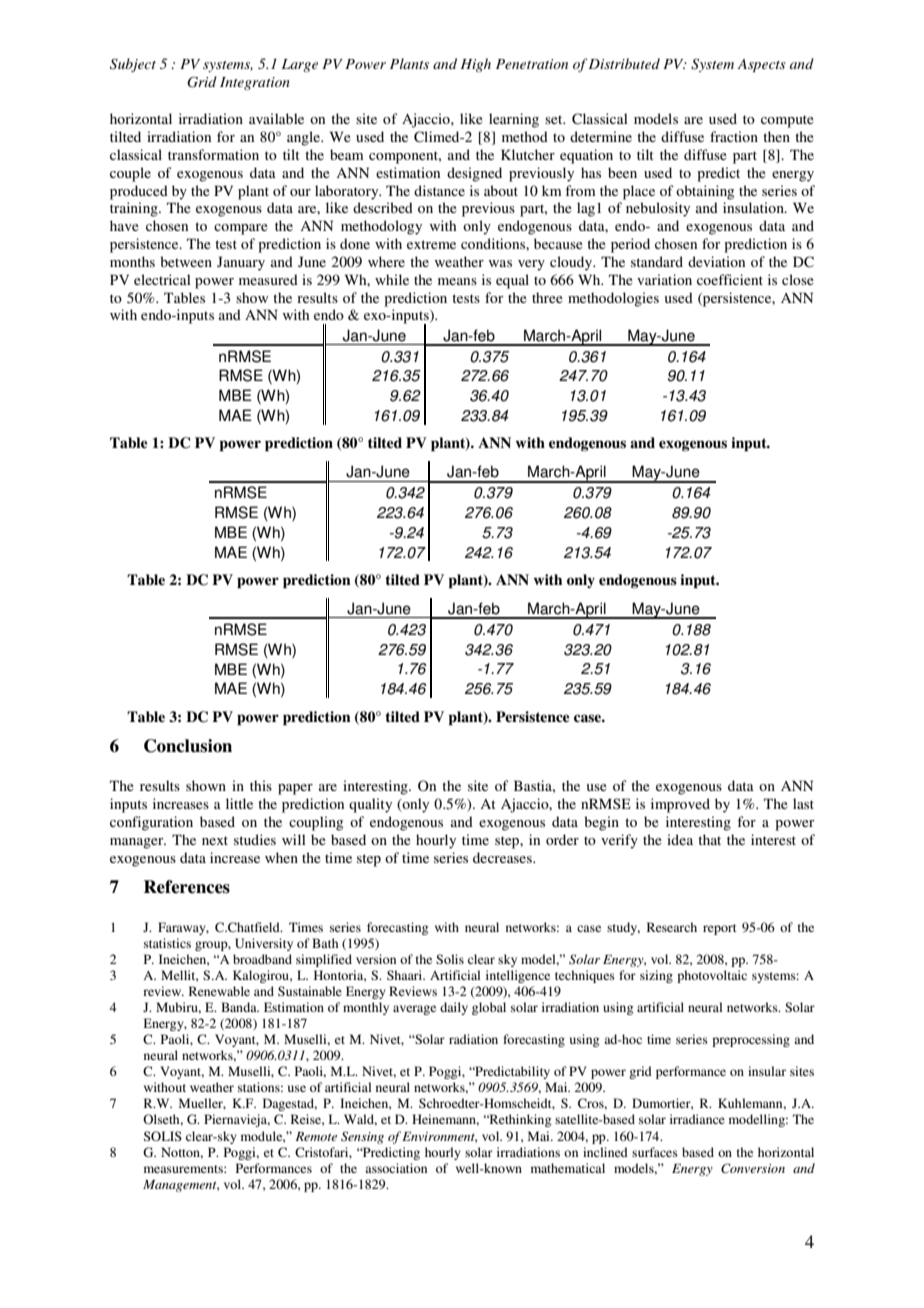 Image resolution: width=924 pixels, height=1308 pixels. I want to click on Integration, so click(255, 83).
